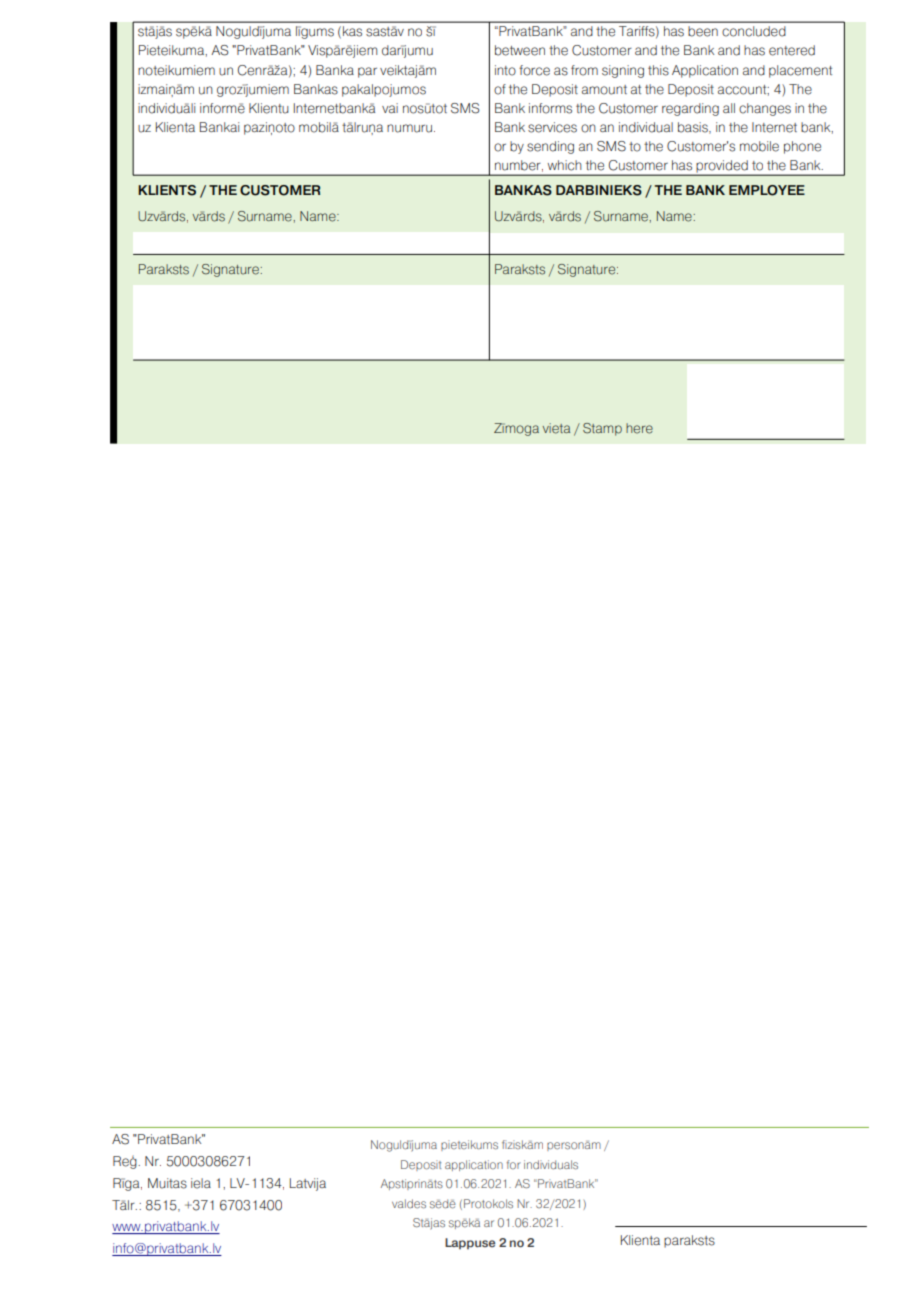 This screenshot has width=924, height=1308. Describe the element at coordinates (584, 70) in the screenshot. I see `from` at that location.
